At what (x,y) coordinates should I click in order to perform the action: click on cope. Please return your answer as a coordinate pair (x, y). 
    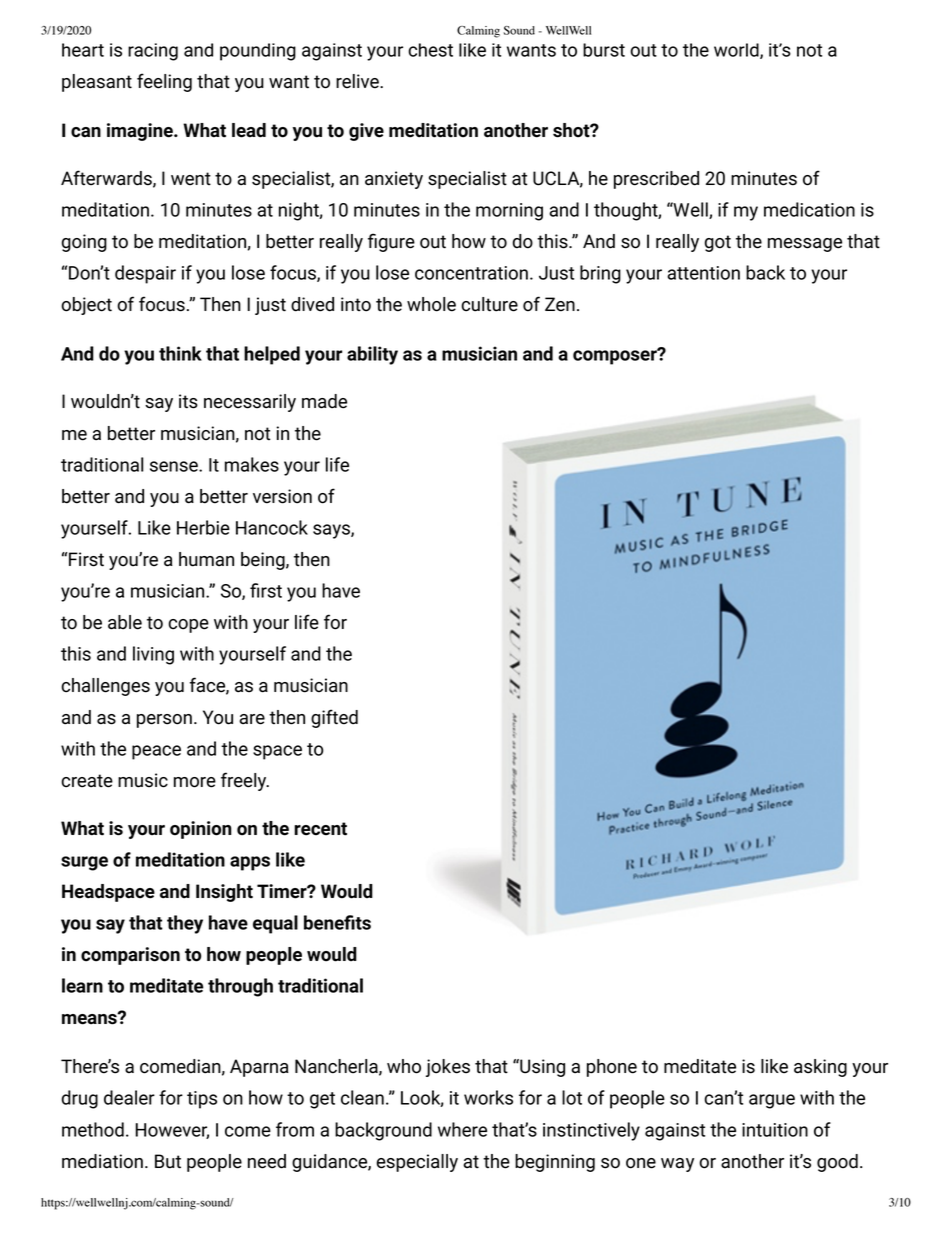
    Looking at the image, I should click on (188, 626).
